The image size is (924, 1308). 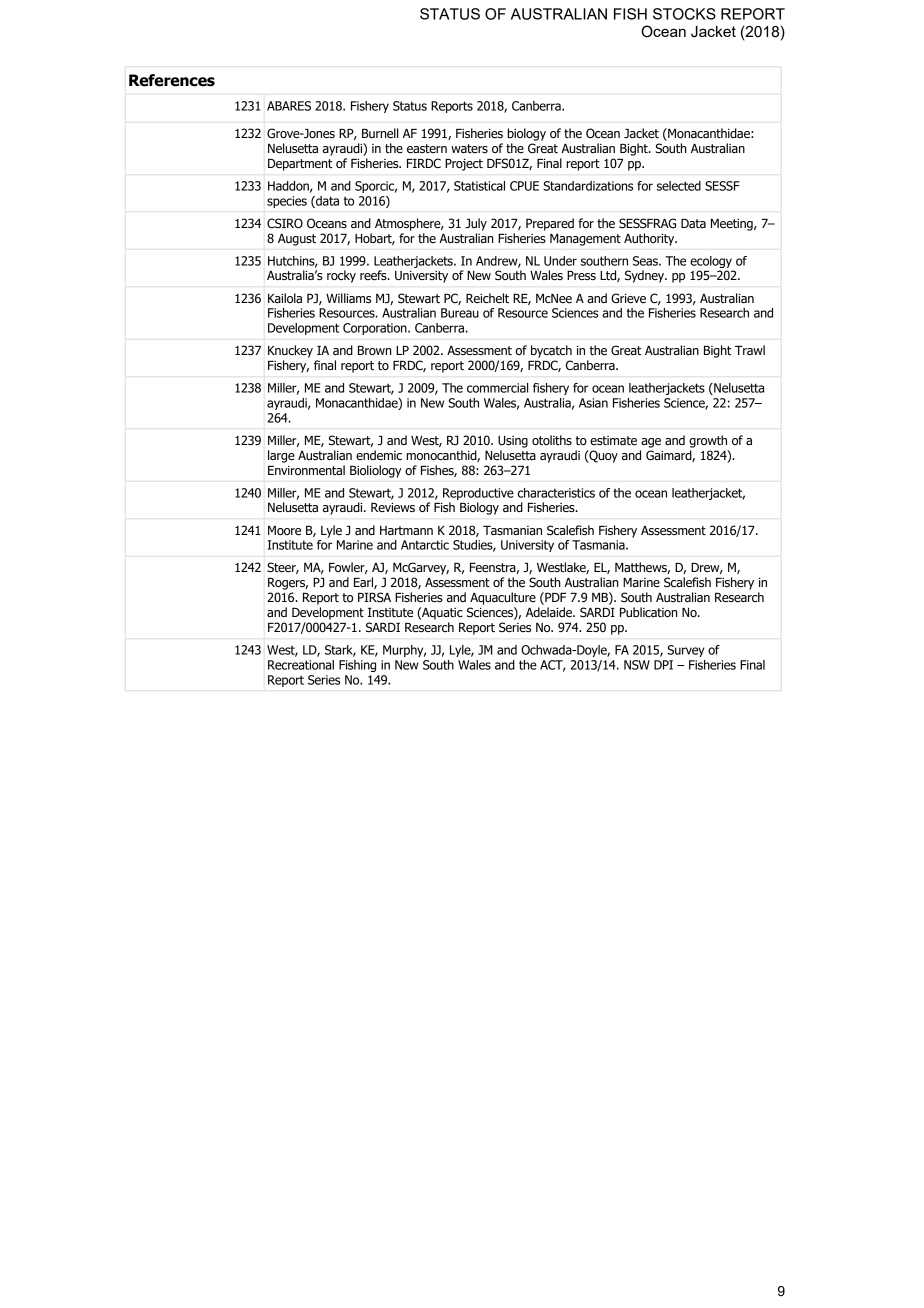 I want to click on STOCKS, so click(x=684, y=14).
